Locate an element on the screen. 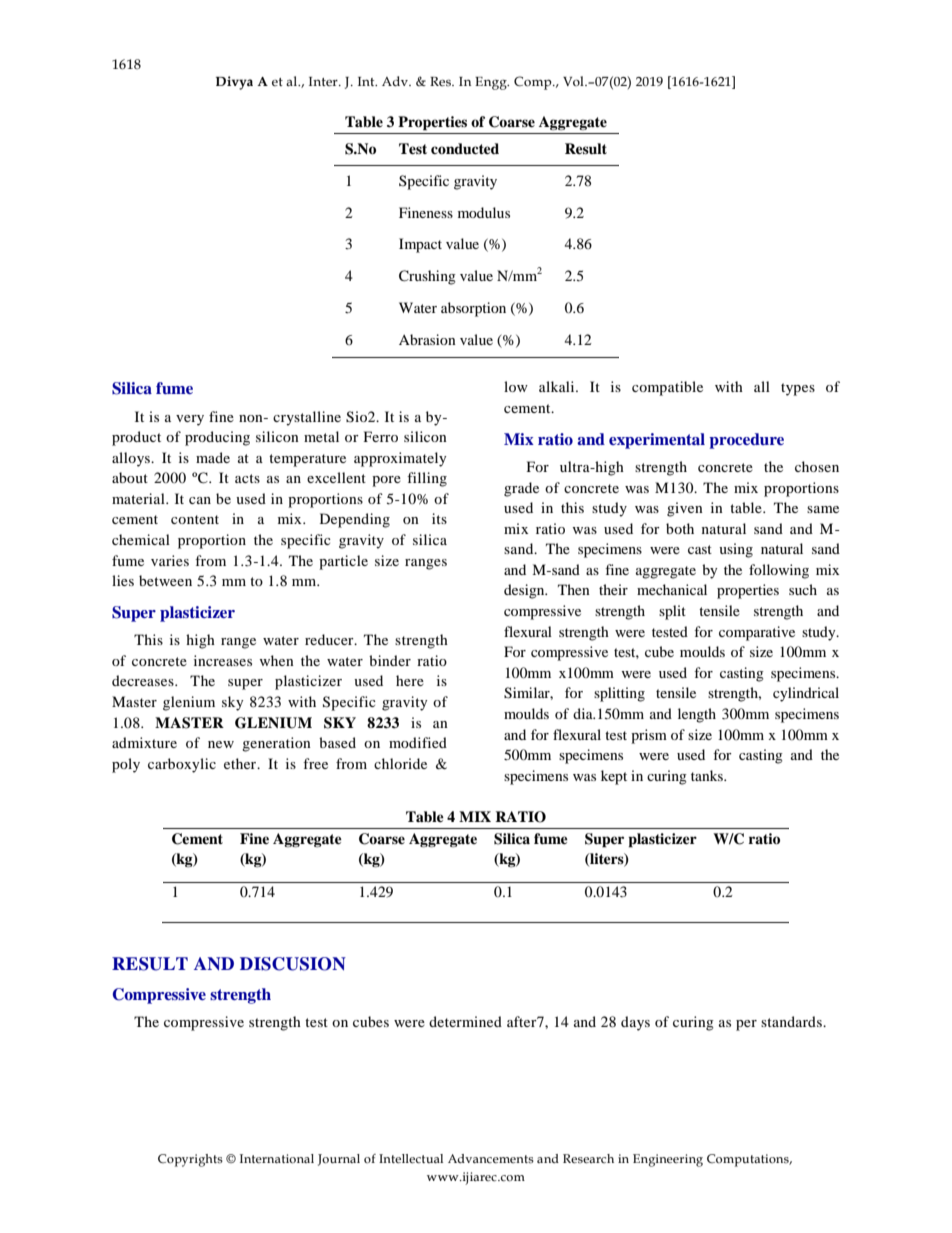 The width and height of the screenshot is (952, 1233). design is located at coordinates (525, 591).
